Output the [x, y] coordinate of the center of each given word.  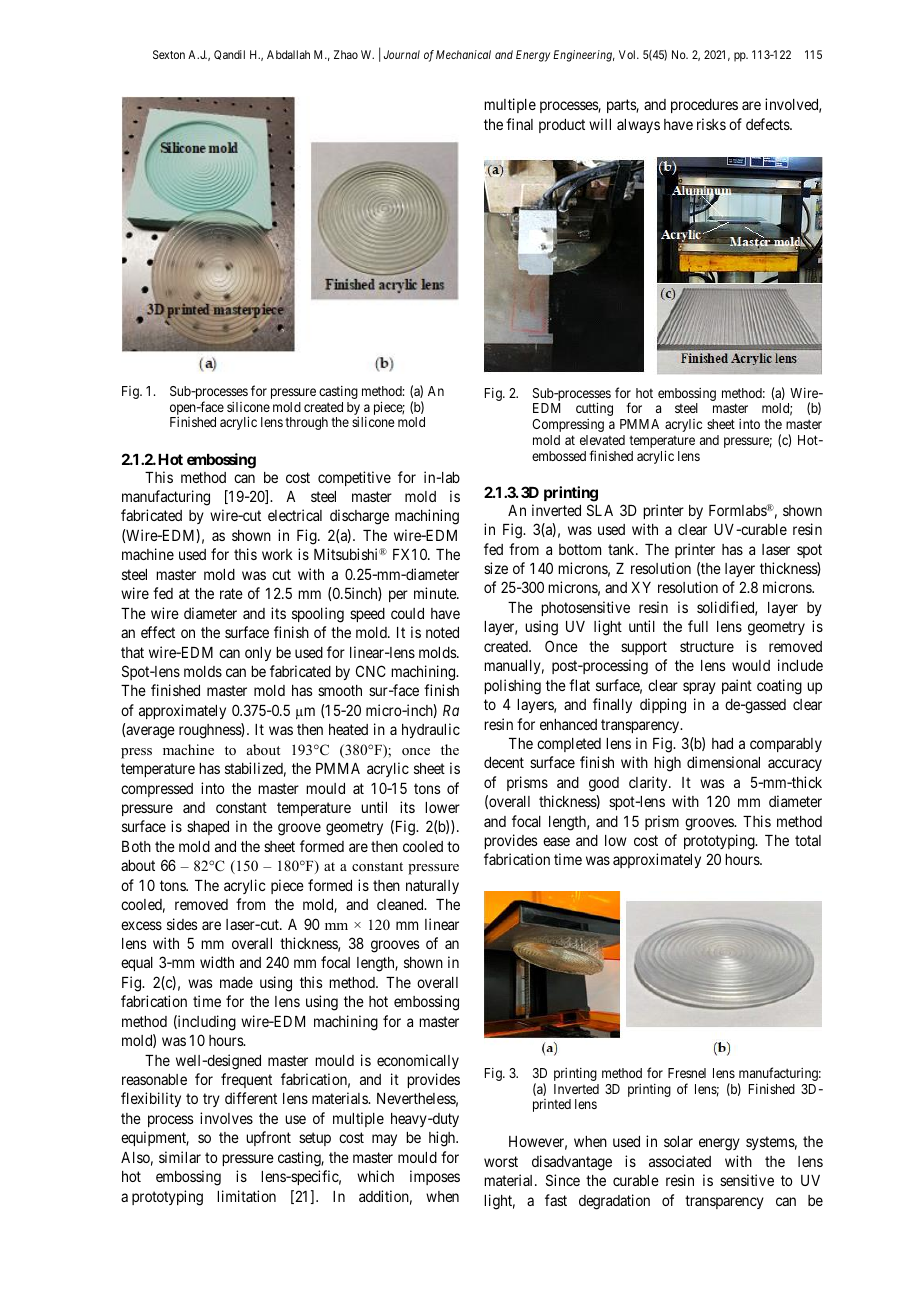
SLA [600, 510]
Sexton [169, 54]
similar [180, 1157]
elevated [602, 440]
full [698, 626]
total [808, 840]
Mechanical [463, 54]
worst [501, 1161]
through [306, 423]
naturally [432, 887]
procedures [704, 106]
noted [442, 632]
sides [182, 924]
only [258, 654]
